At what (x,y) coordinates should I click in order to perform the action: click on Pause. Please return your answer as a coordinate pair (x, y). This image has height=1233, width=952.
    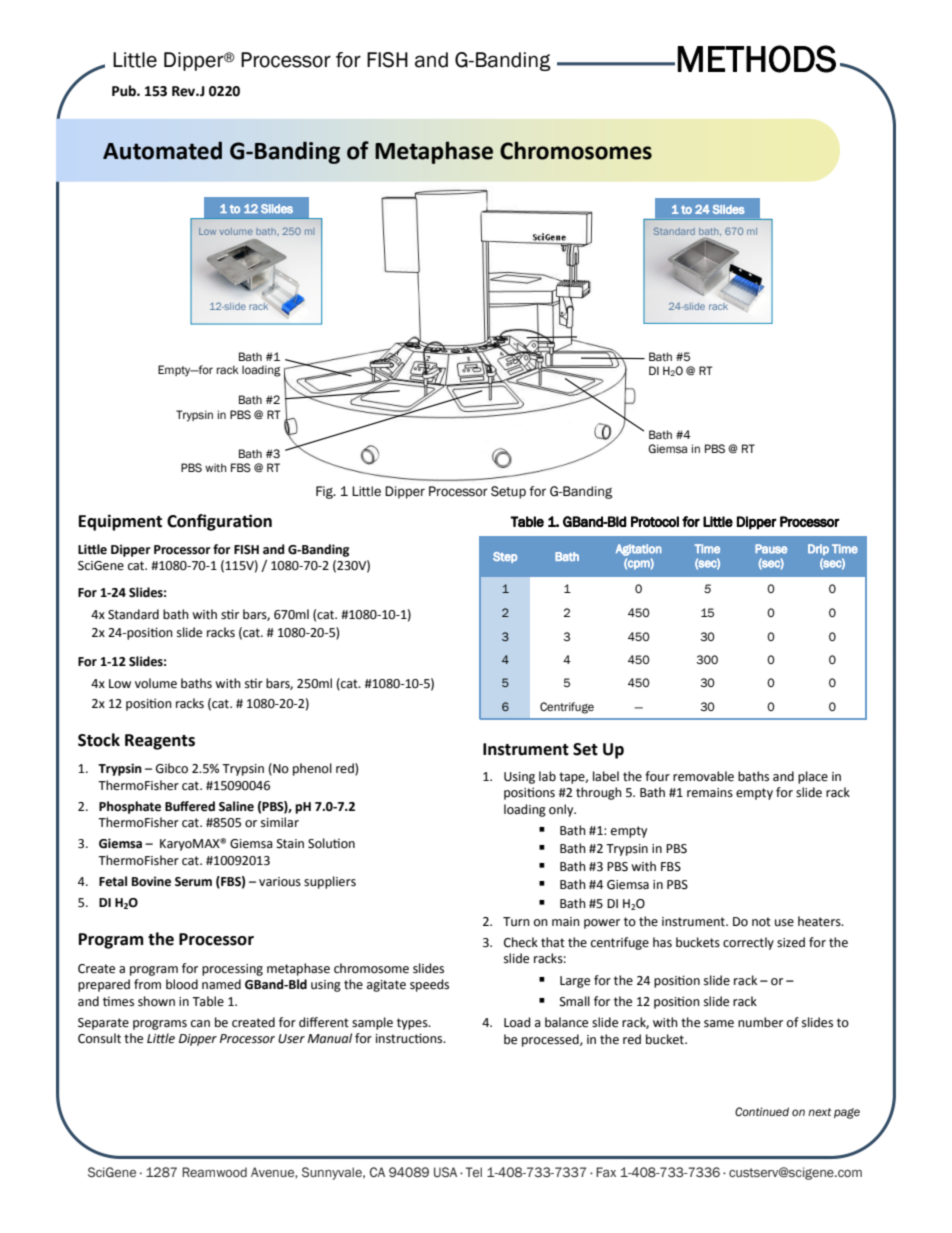
    Looking at the image, I should click on (771, 549).
